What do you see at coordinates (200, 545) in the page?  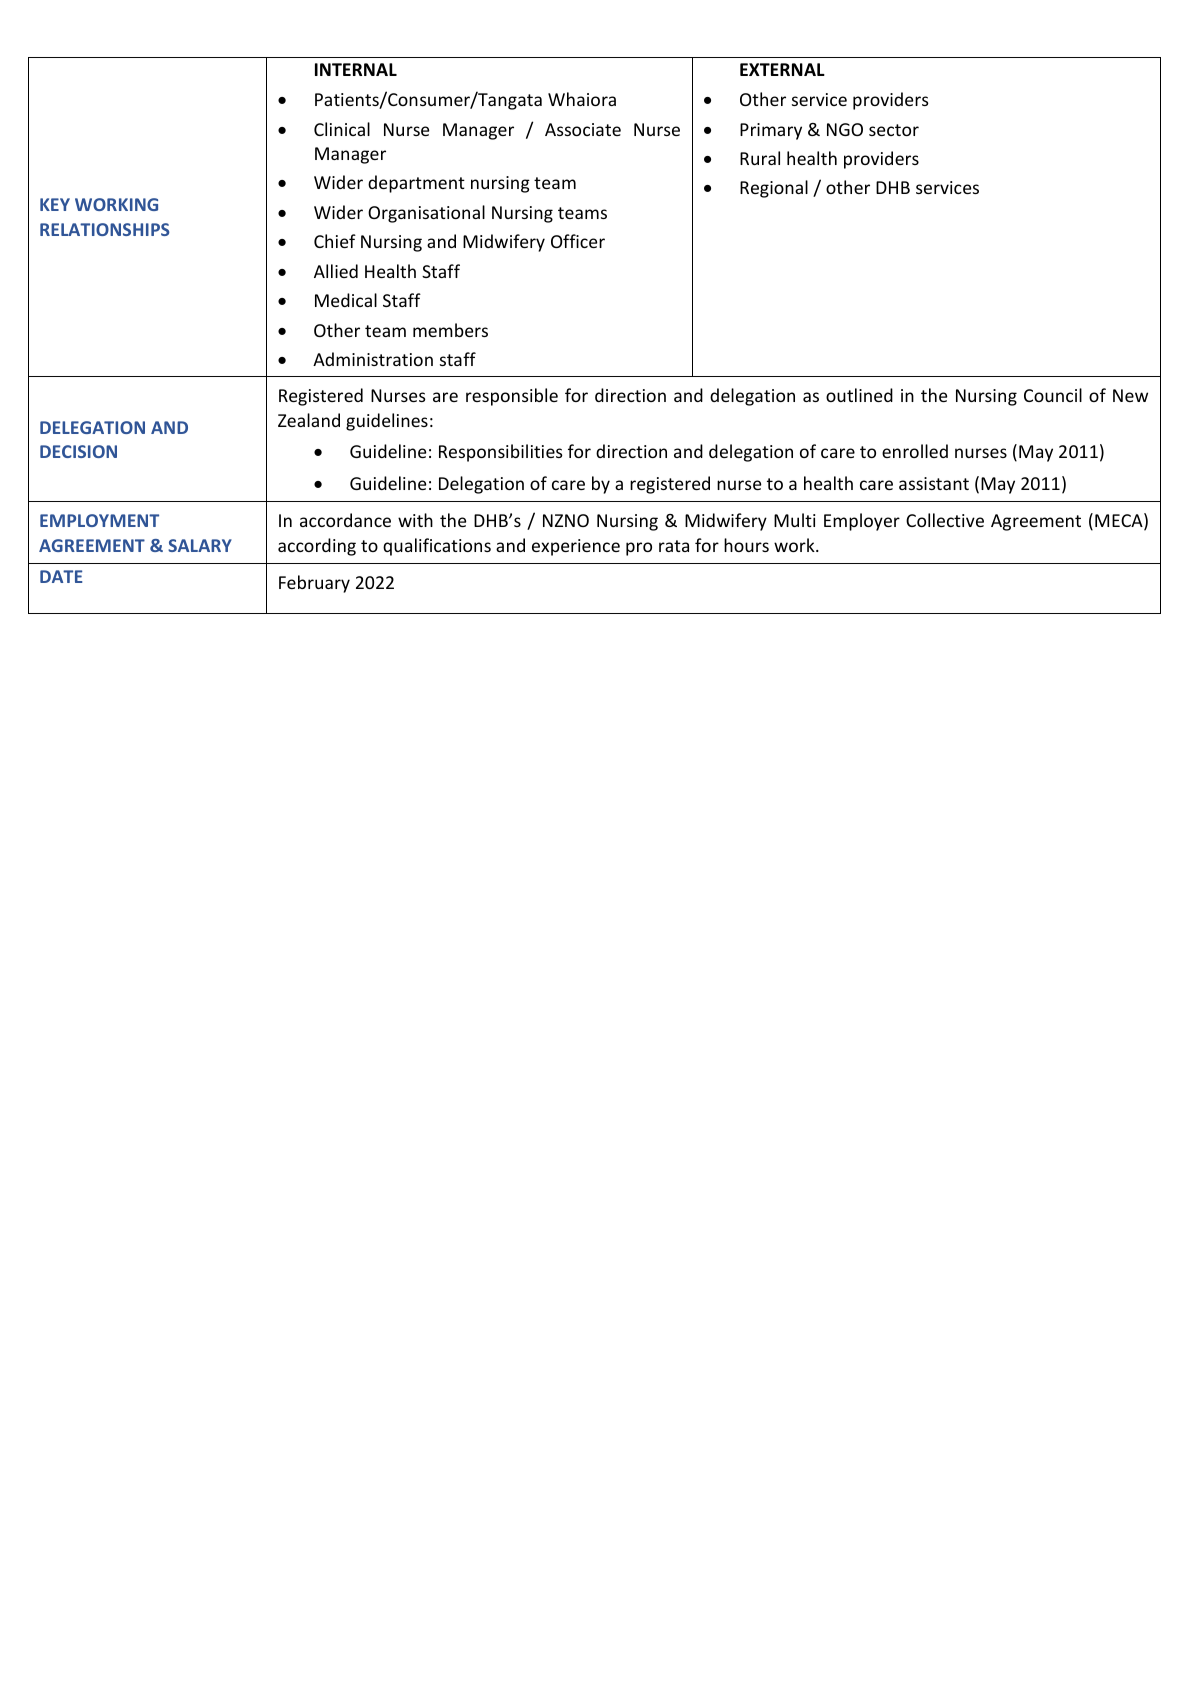 I see `SALARY` at bounding box center [200, 545].
